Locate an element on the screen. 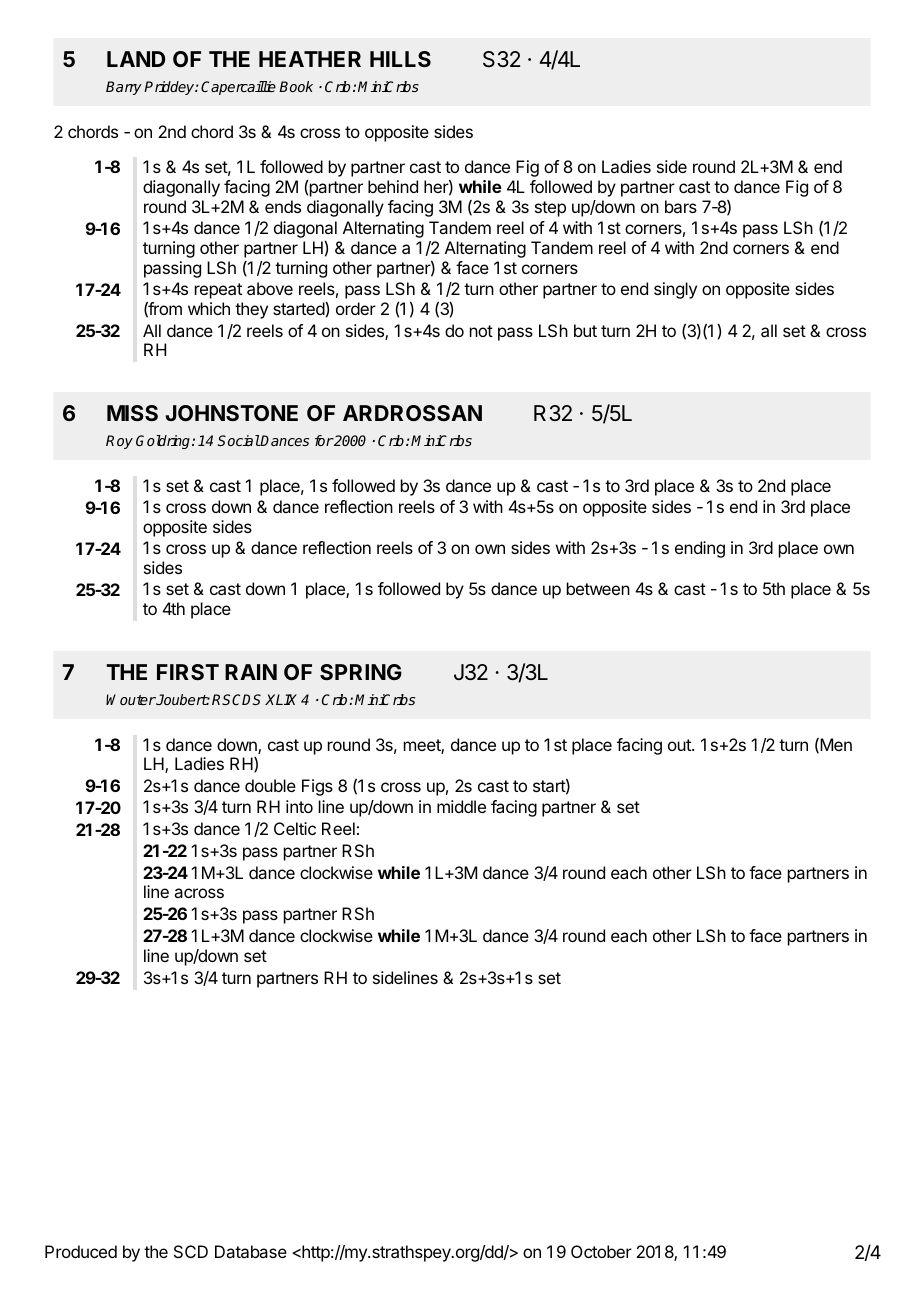 The image size is (924, 1308). HILLS is located at coordinates (400, 59).
